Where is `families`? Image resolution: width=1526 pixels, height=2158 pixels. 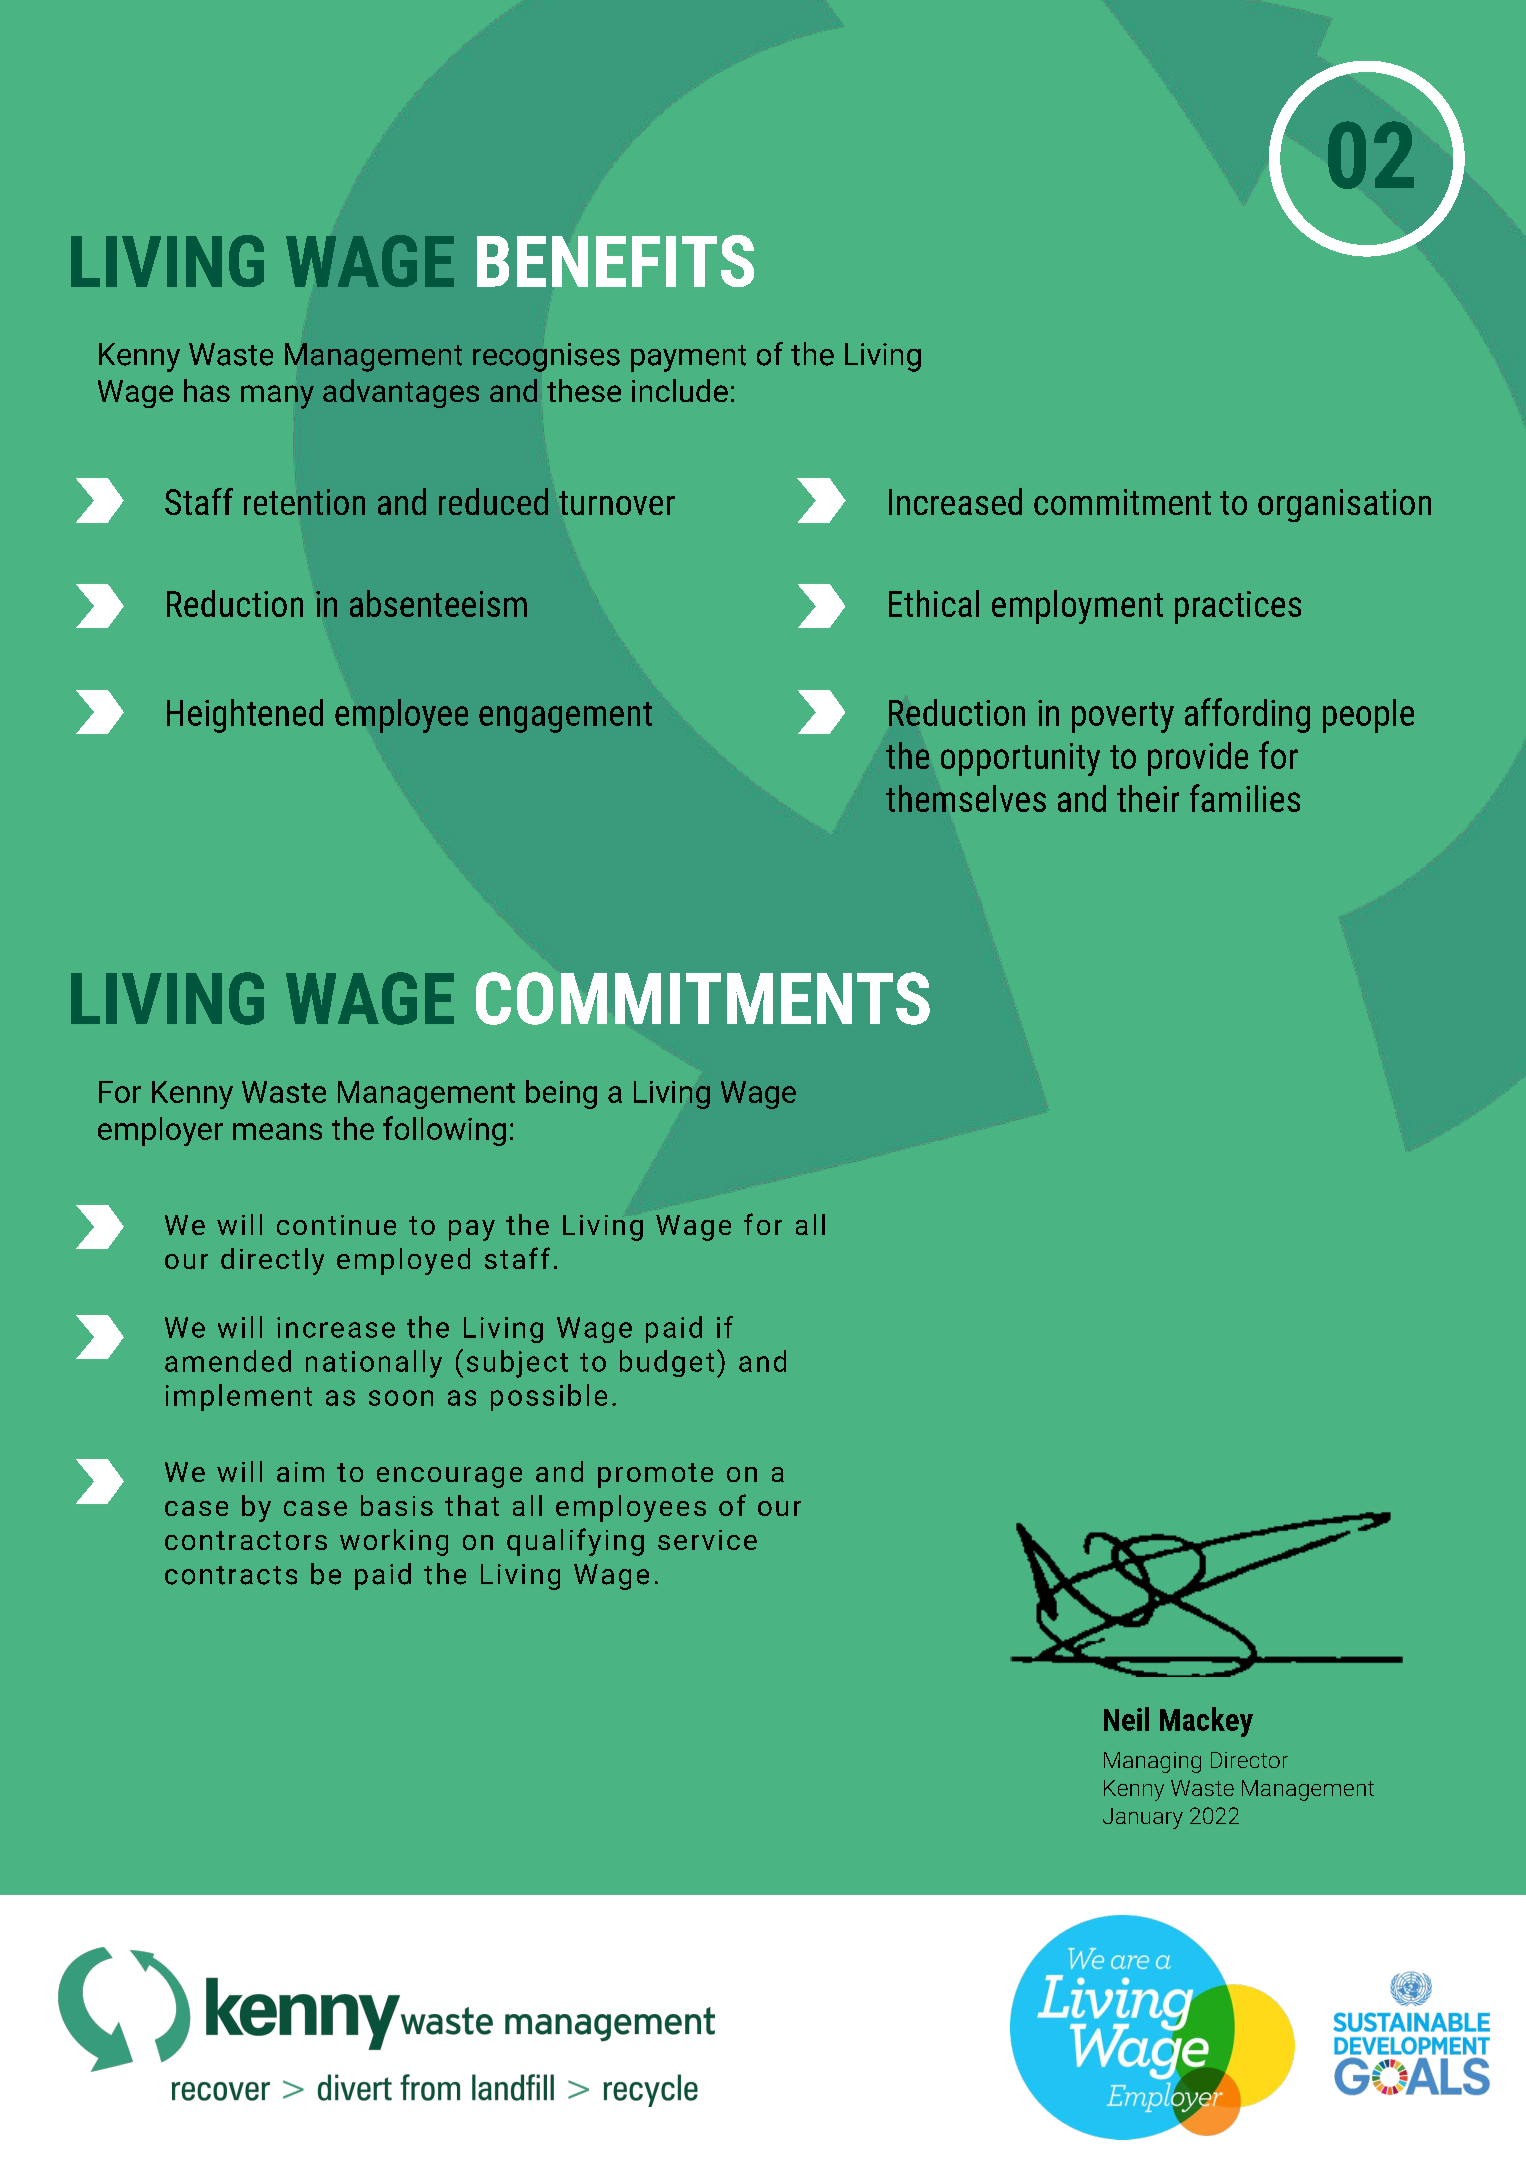
families is located at coordinates (1245, 798).
